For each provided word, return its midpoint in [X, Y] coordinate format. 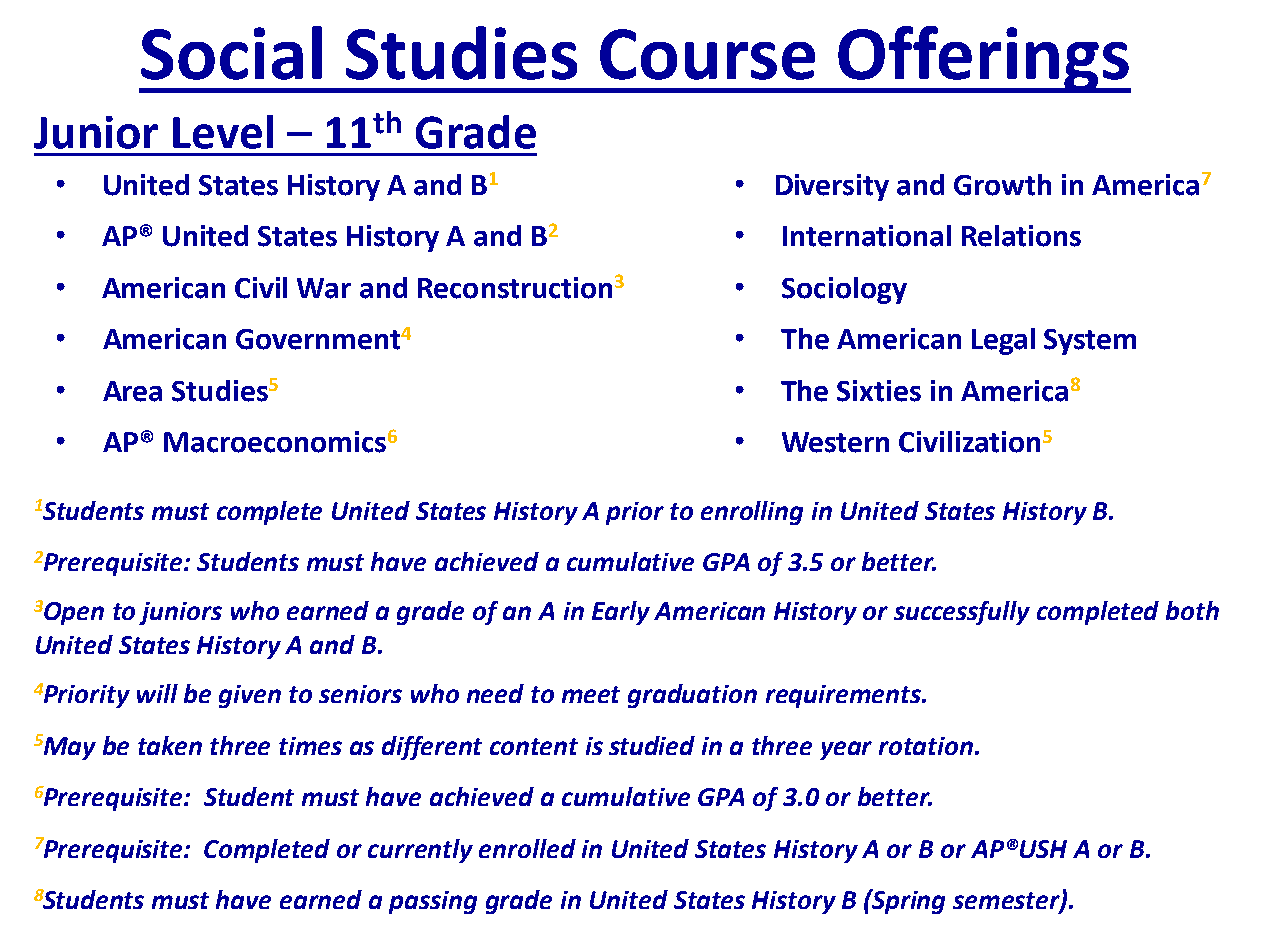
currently [420, 851]
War [324, 288]
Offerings [983, 59]
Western [835, 442]
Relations [1021, 236]
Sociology [844, 290]
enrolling [752, 513]
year [846, 750]
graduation [692, 696]
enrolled [527, 848]
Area [132, 391]
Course [707, 54]
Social [231, 53]
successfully [962, 613]
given [250, 696]
